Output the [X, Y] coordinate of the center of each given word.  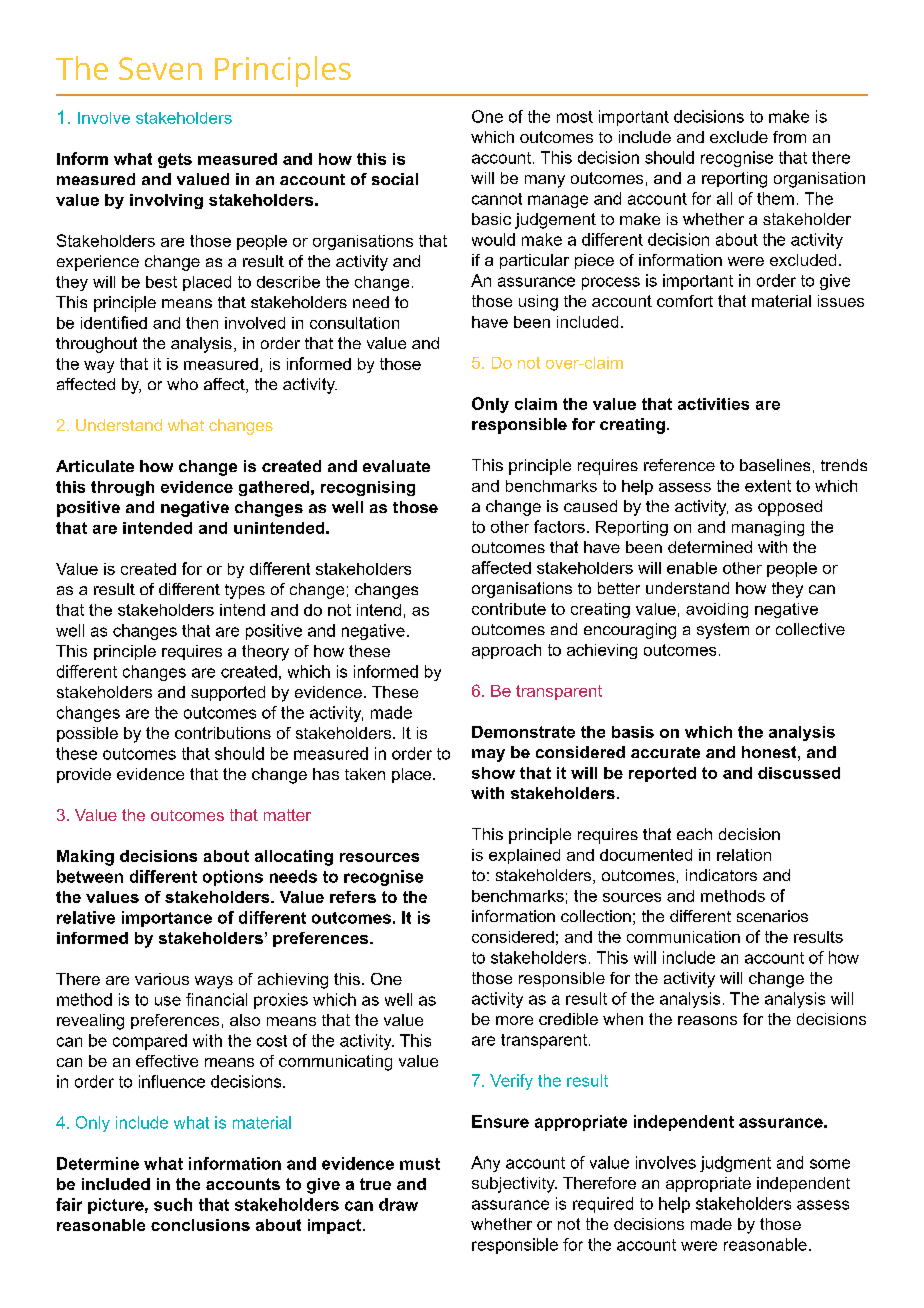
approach [506, 651]
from [789, 137]
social [395, 179]
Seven [160, 68]
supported [228, 693]
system [723, 631]
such [173, 1204]
